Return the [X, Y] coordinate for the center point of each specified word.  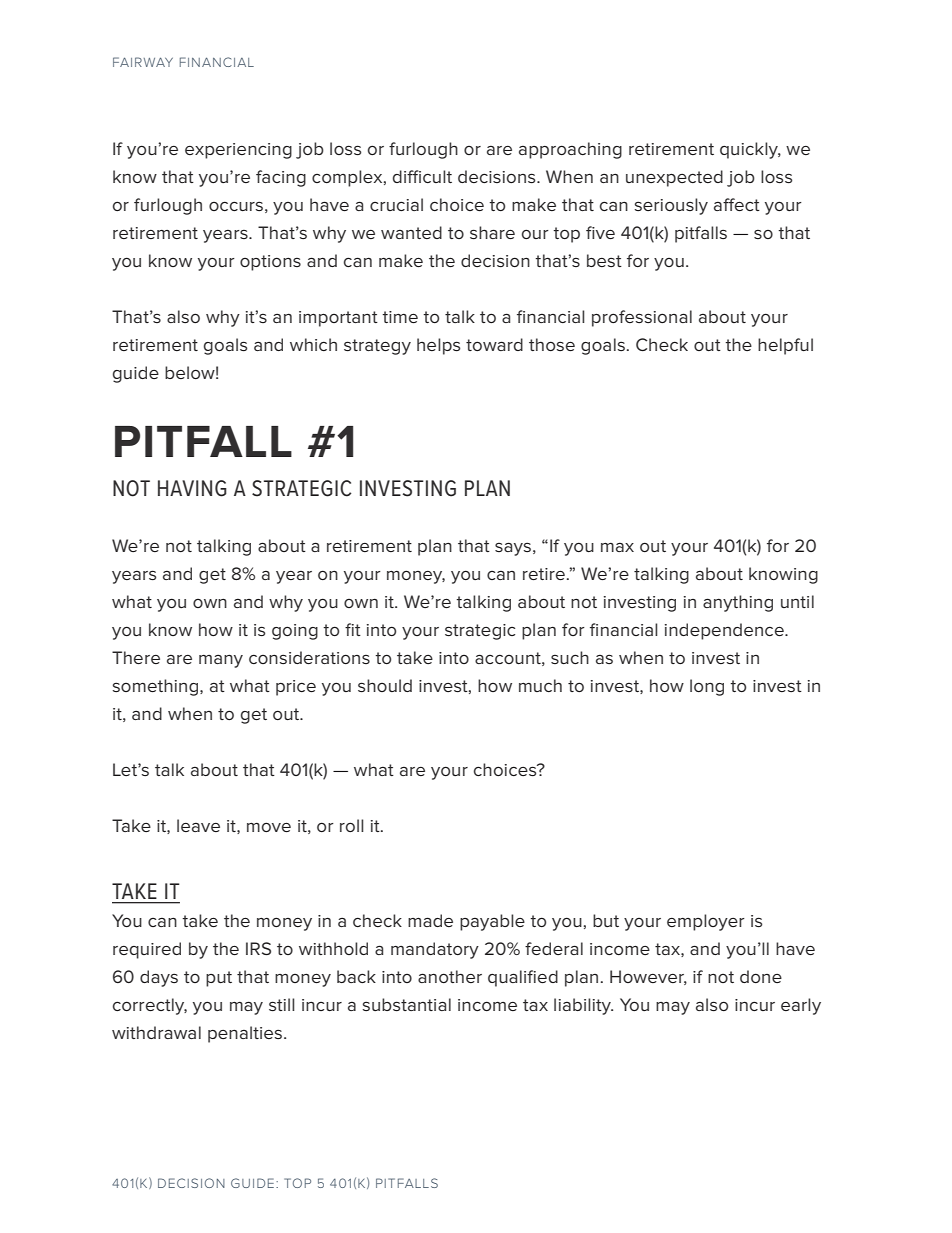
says [513, 549]
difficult [422, 176]
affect [737, 204]
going [295, 632]
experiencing [238, 151]
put [219, 979]
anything [738, 603]
